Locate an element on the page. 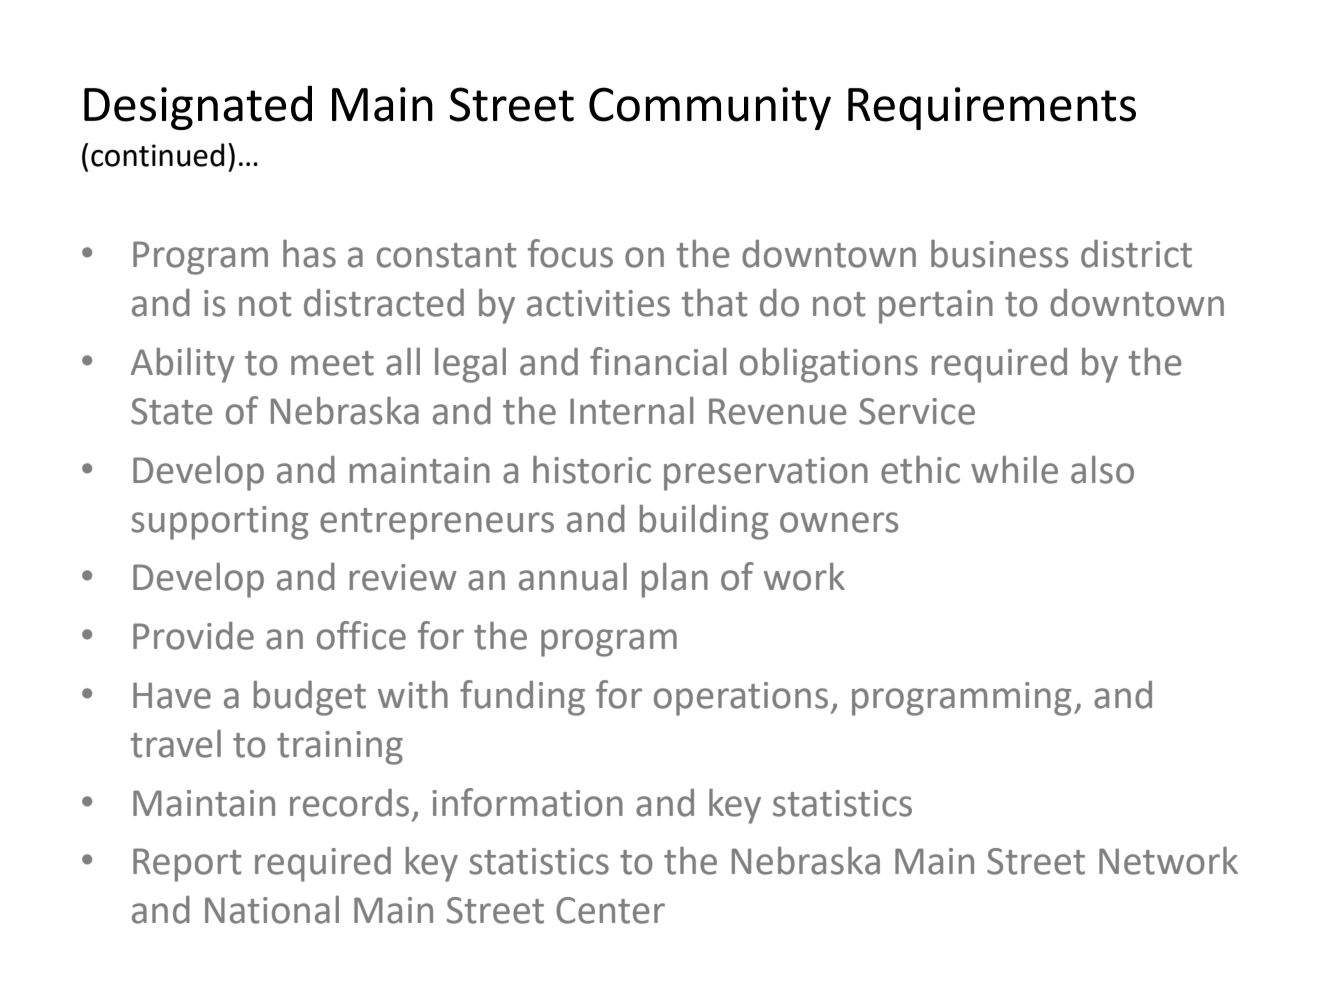 This document has width=1335, height=1001. activities is located at coordinates (598, 303).
